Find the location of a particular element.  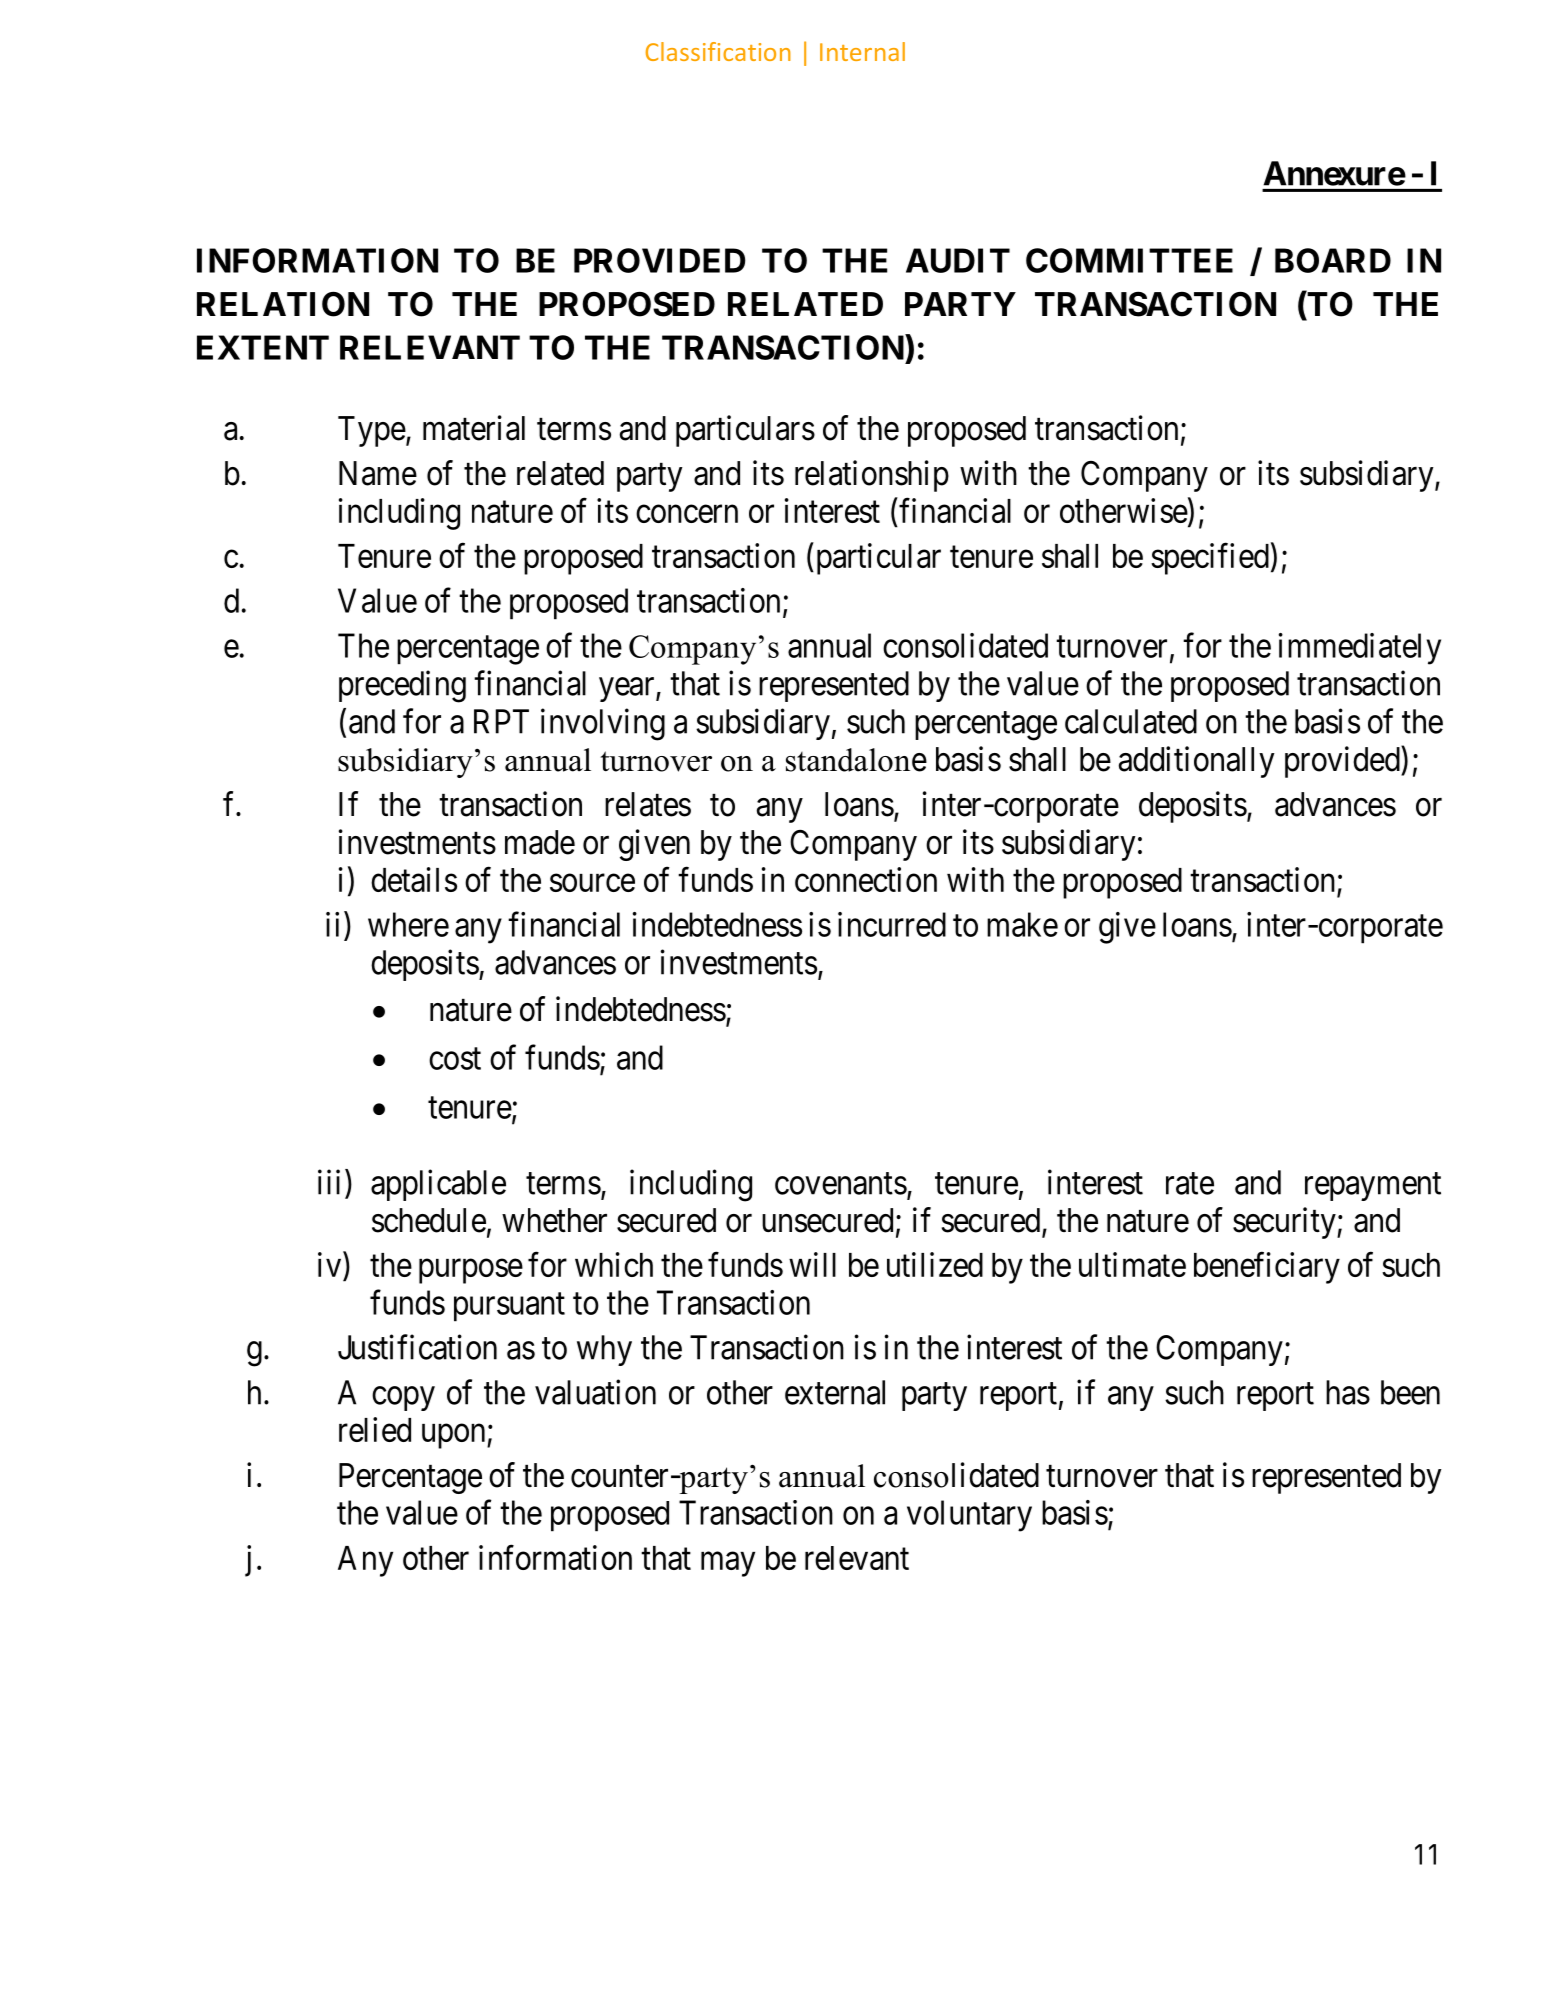

Name is located at coordinates (378, 473).
